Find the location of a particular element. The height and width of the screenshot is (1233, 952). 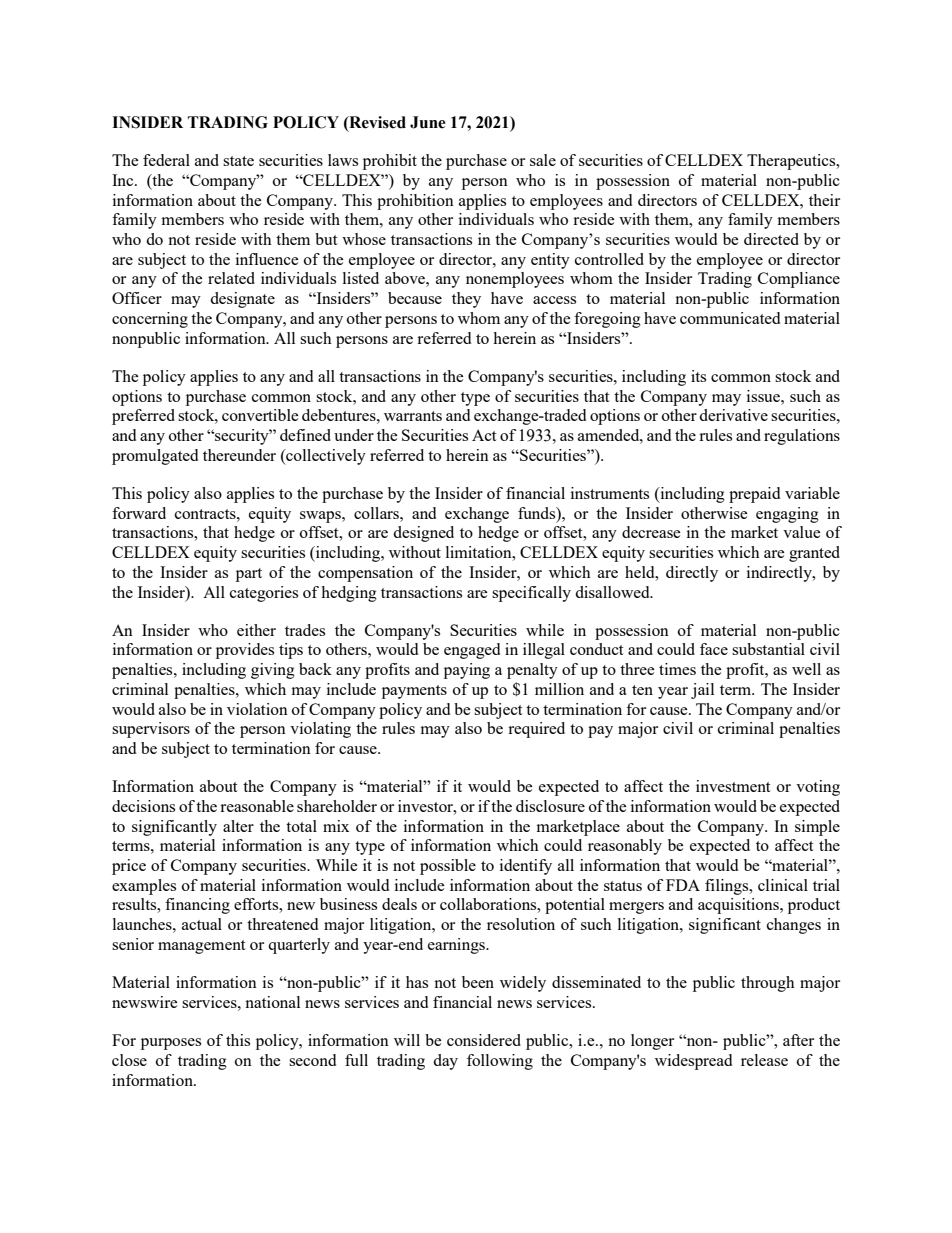

communicated is located at coordinates (730, 318).
